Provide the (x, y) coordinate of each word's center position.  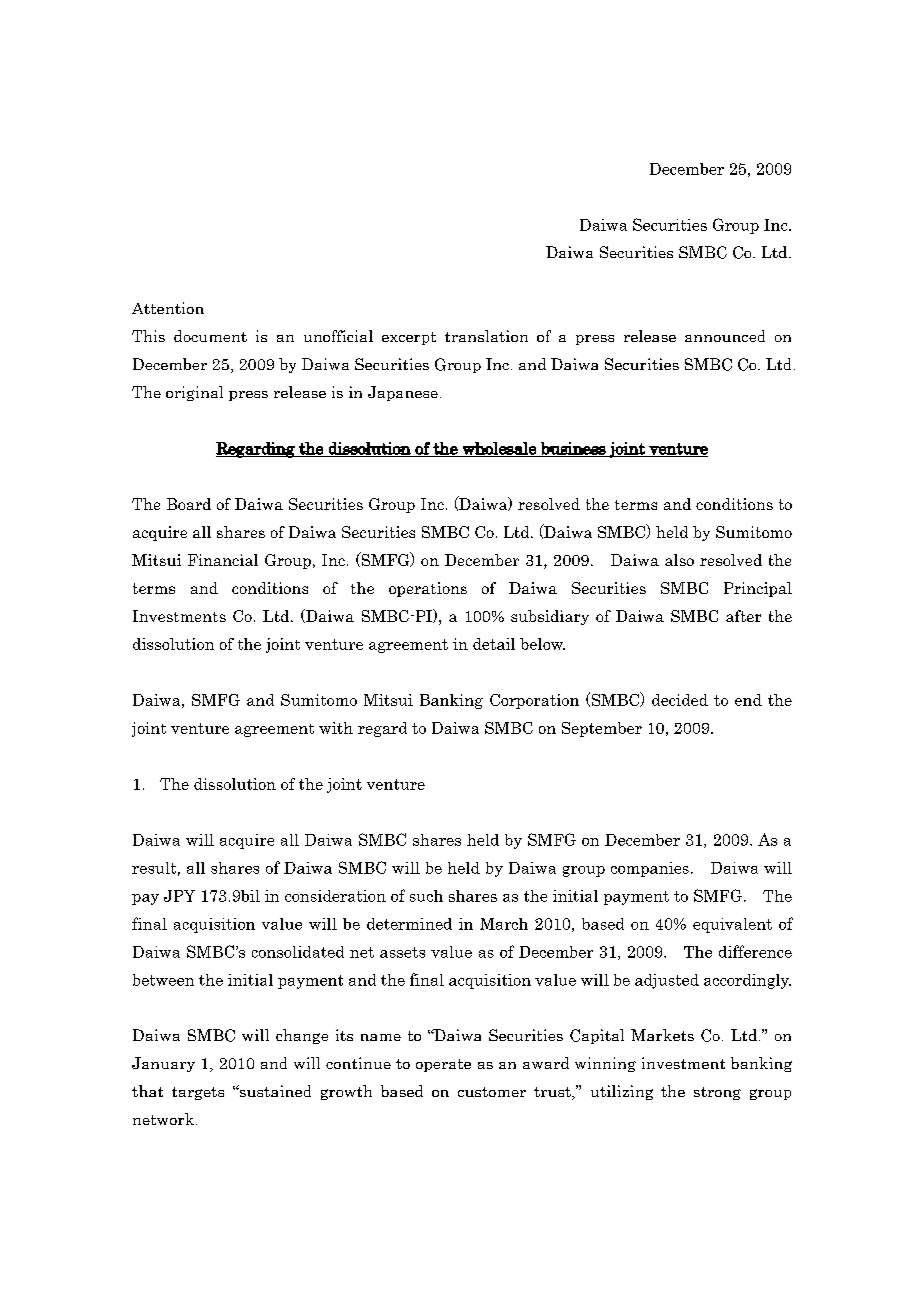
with (336, 728)
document (210, 336)
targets (198, 1093)
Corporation (534, 701)
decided (680, 700)
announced (725, 336)
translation (486, 336)
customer (492, 1092)
